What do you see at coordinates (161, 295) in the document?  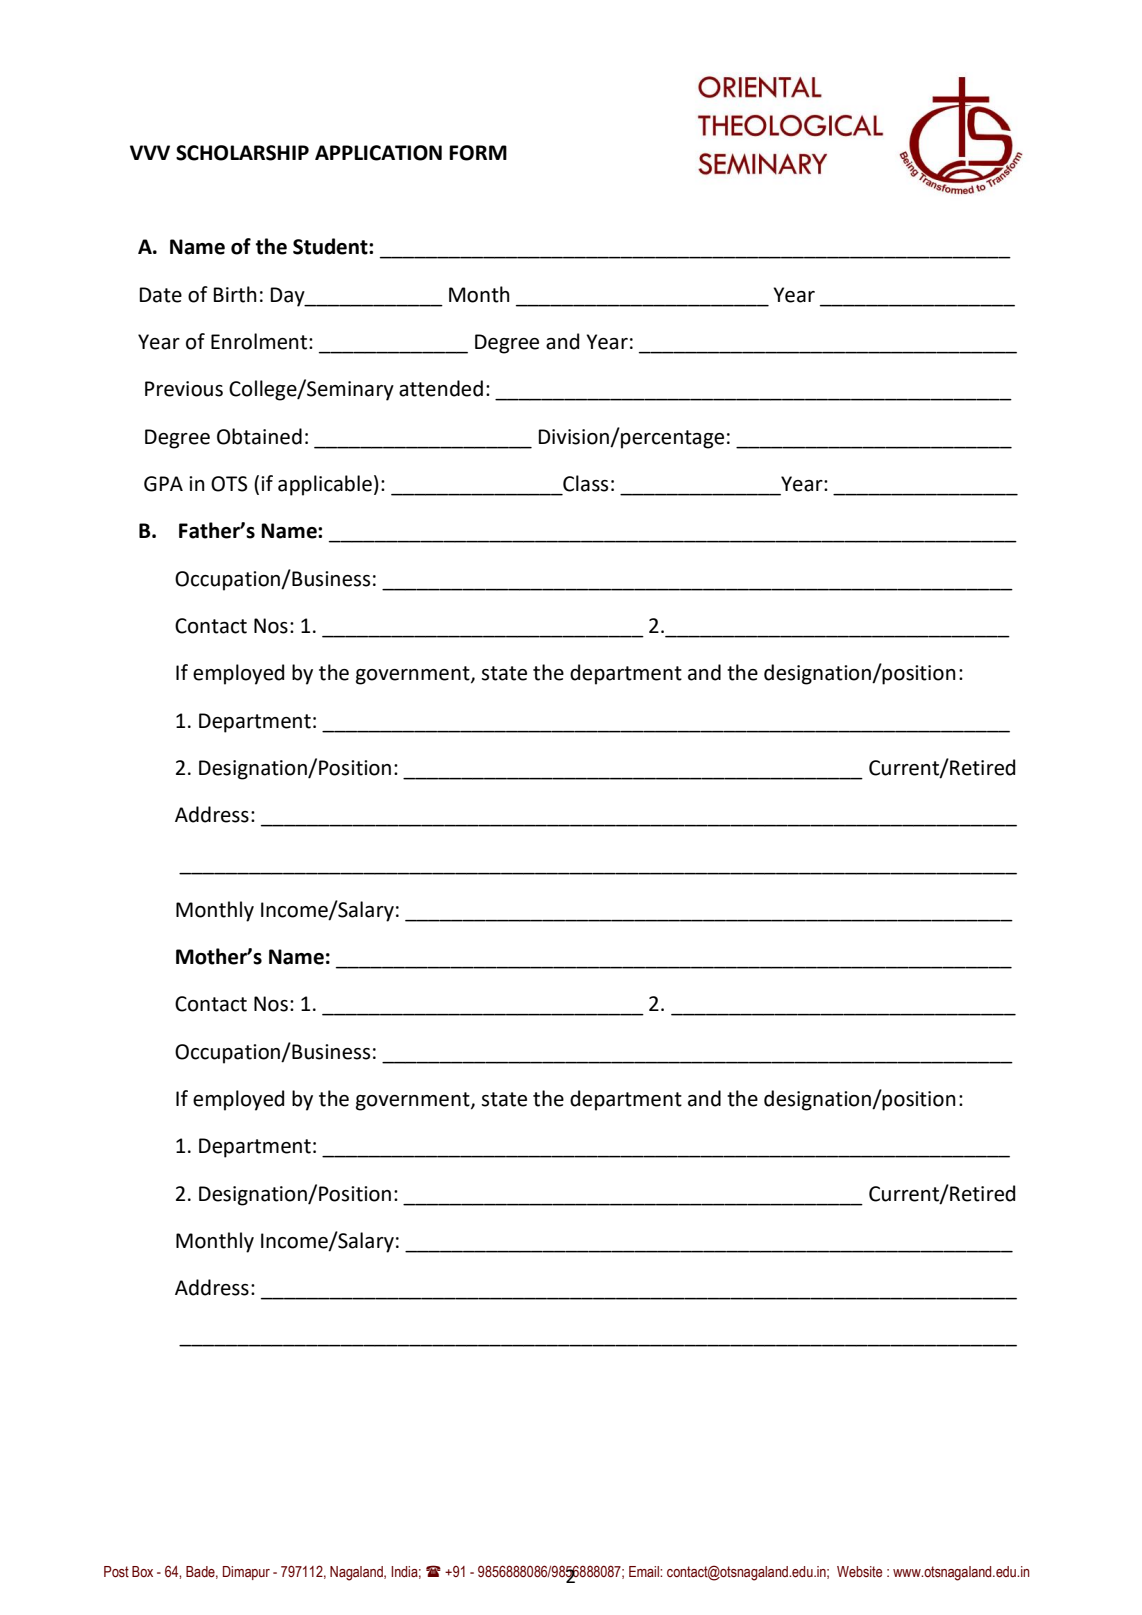 I see `Date` at bounding box center [161, 295].
